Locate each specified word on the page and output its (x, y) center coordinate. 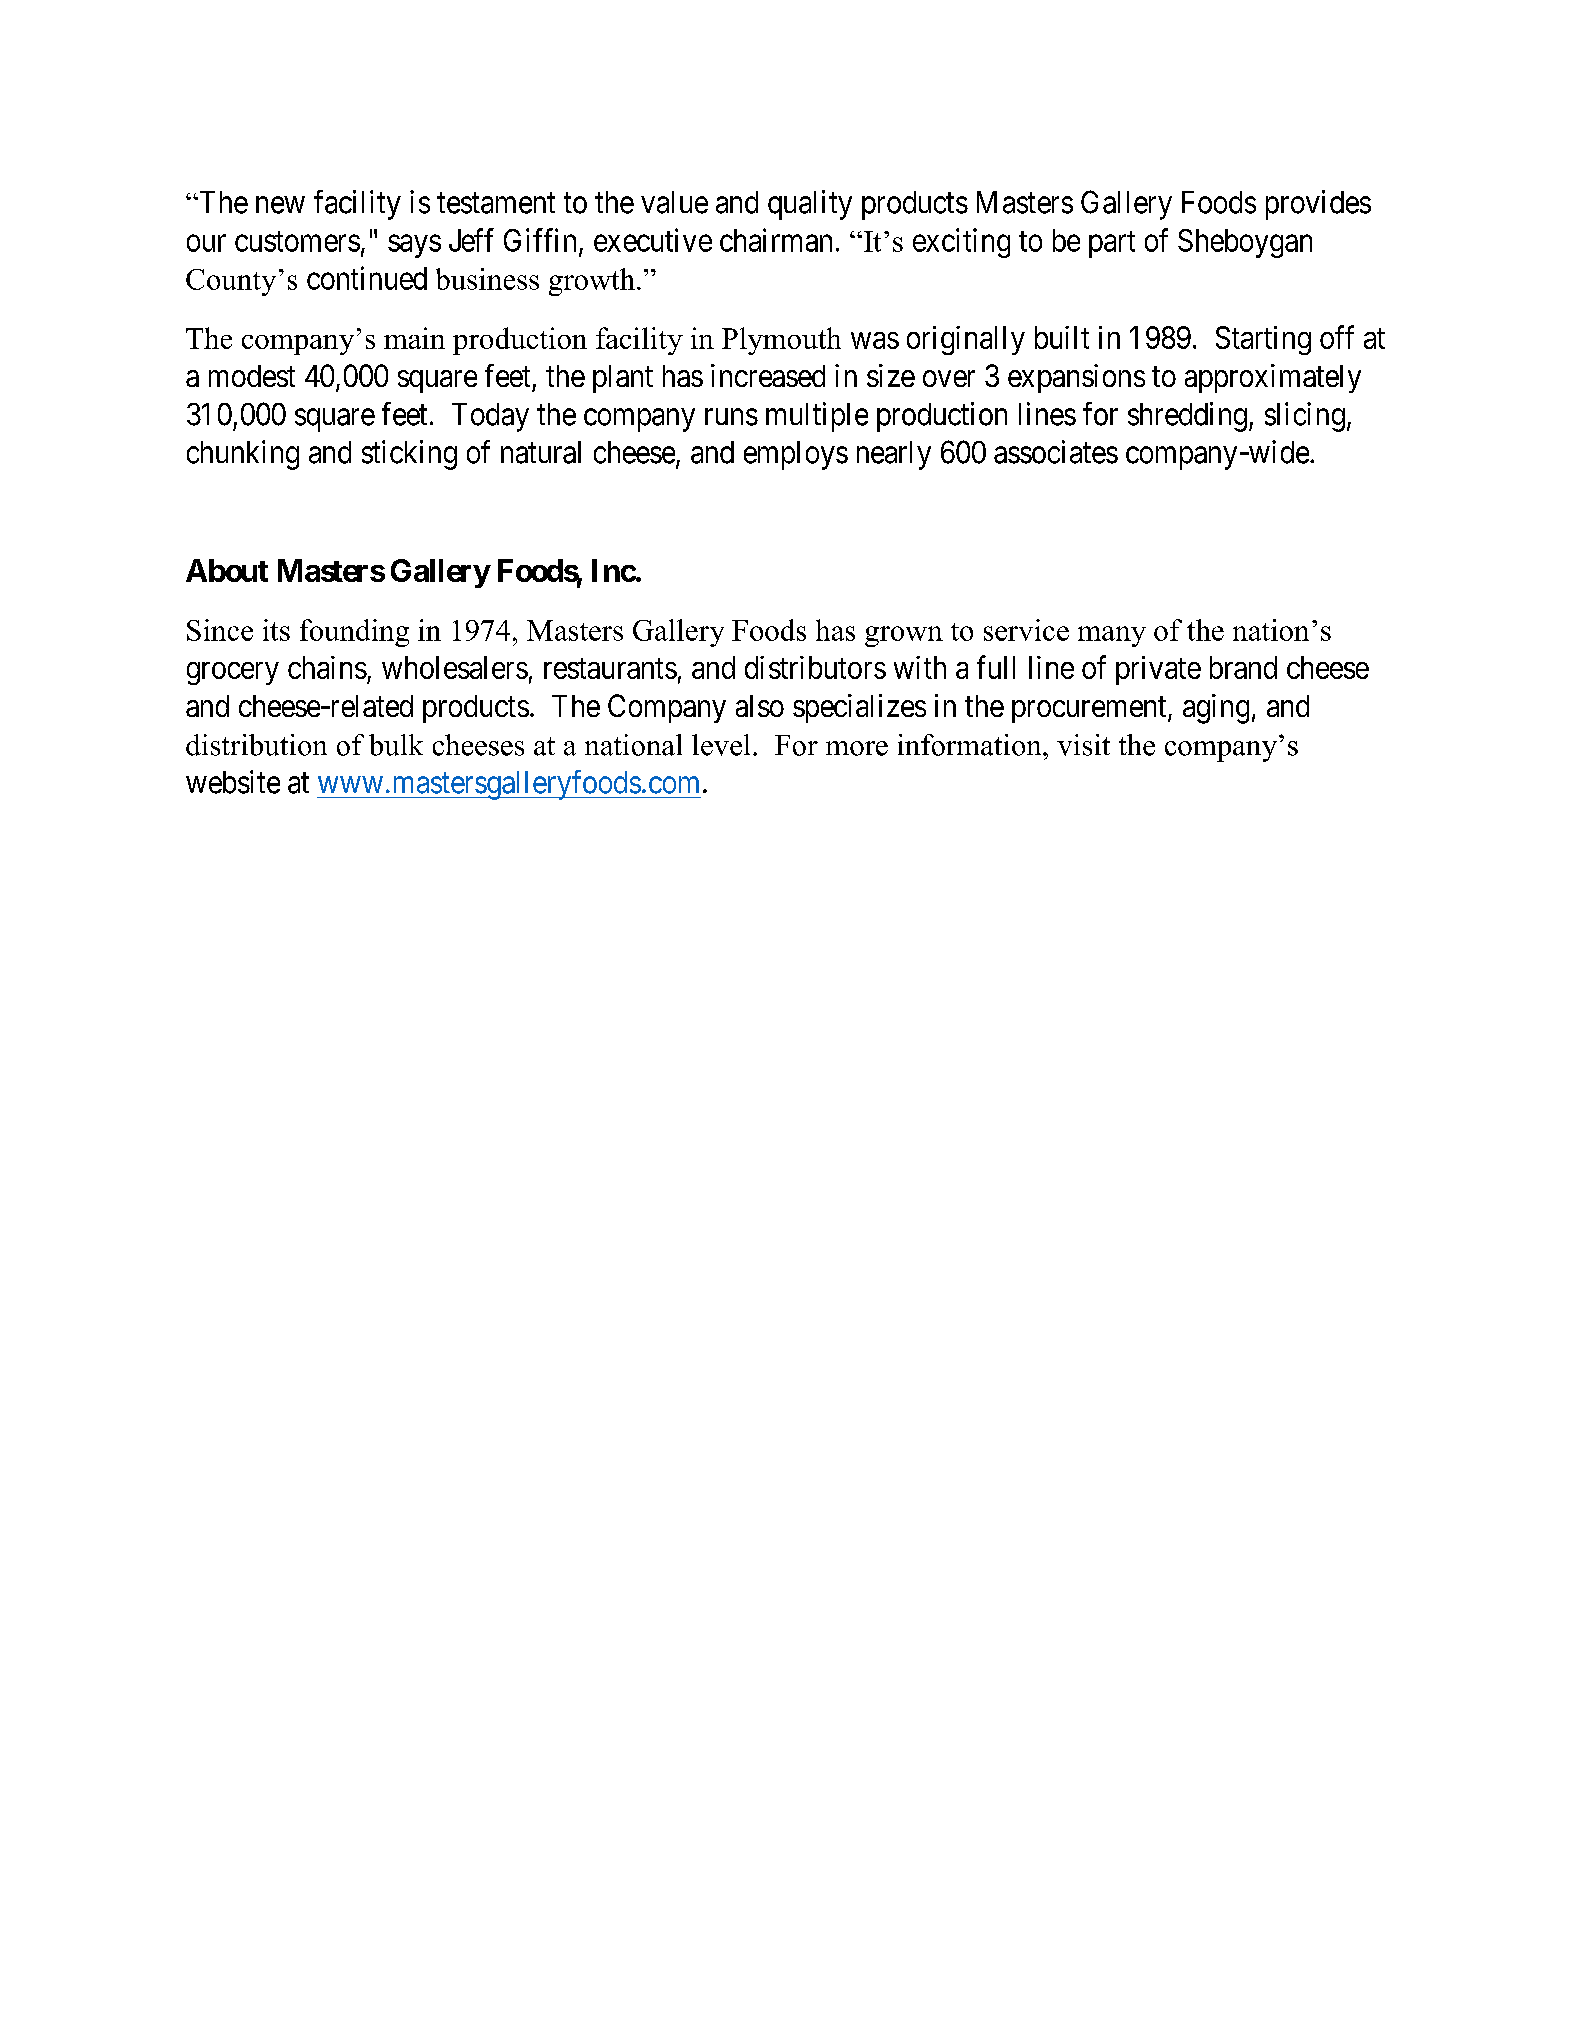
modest (252, 376)
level (721, 745)
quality (810, 205)
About (227, 570)
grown (904, 636)
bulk (396, 745)
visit (1083, 745)
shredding (1187, 417)
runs (731, 417)
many (1112, 636)
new (280, 205)
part (1112, 244)
